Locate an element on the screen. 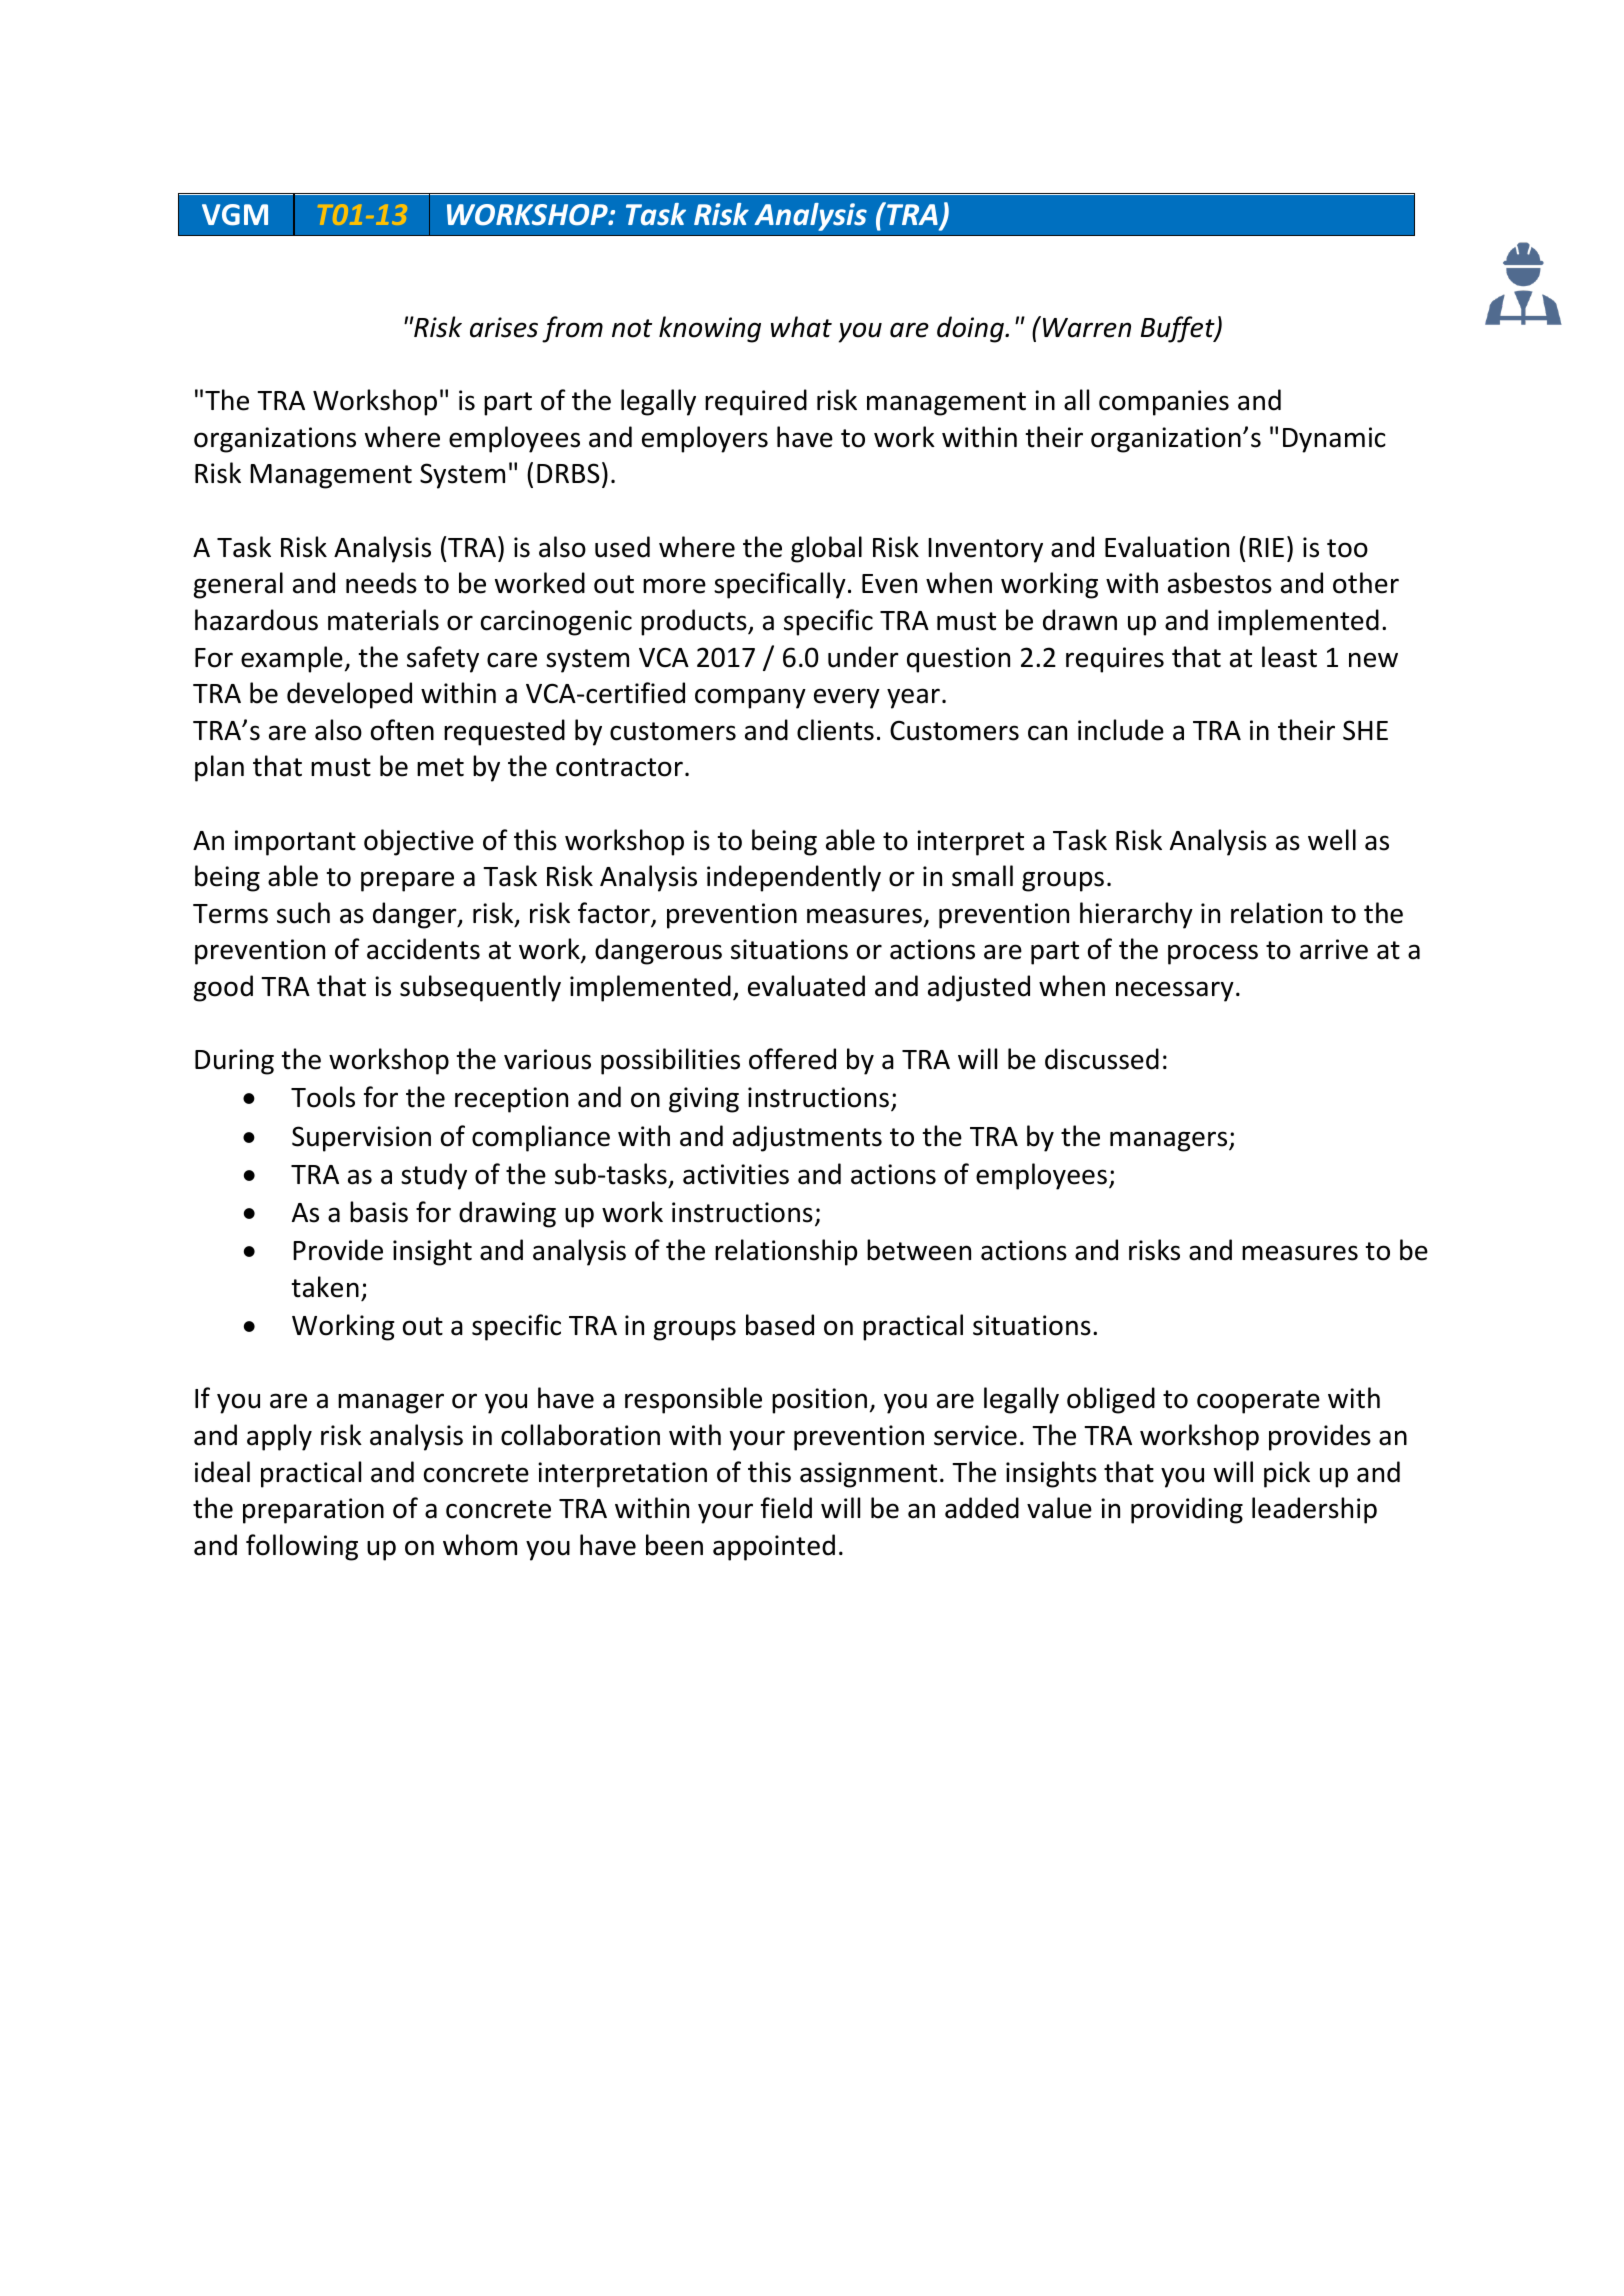 Image resolution: width=1624 pixels, height=2296 pixels. what is located at coordinates (801, 327).
